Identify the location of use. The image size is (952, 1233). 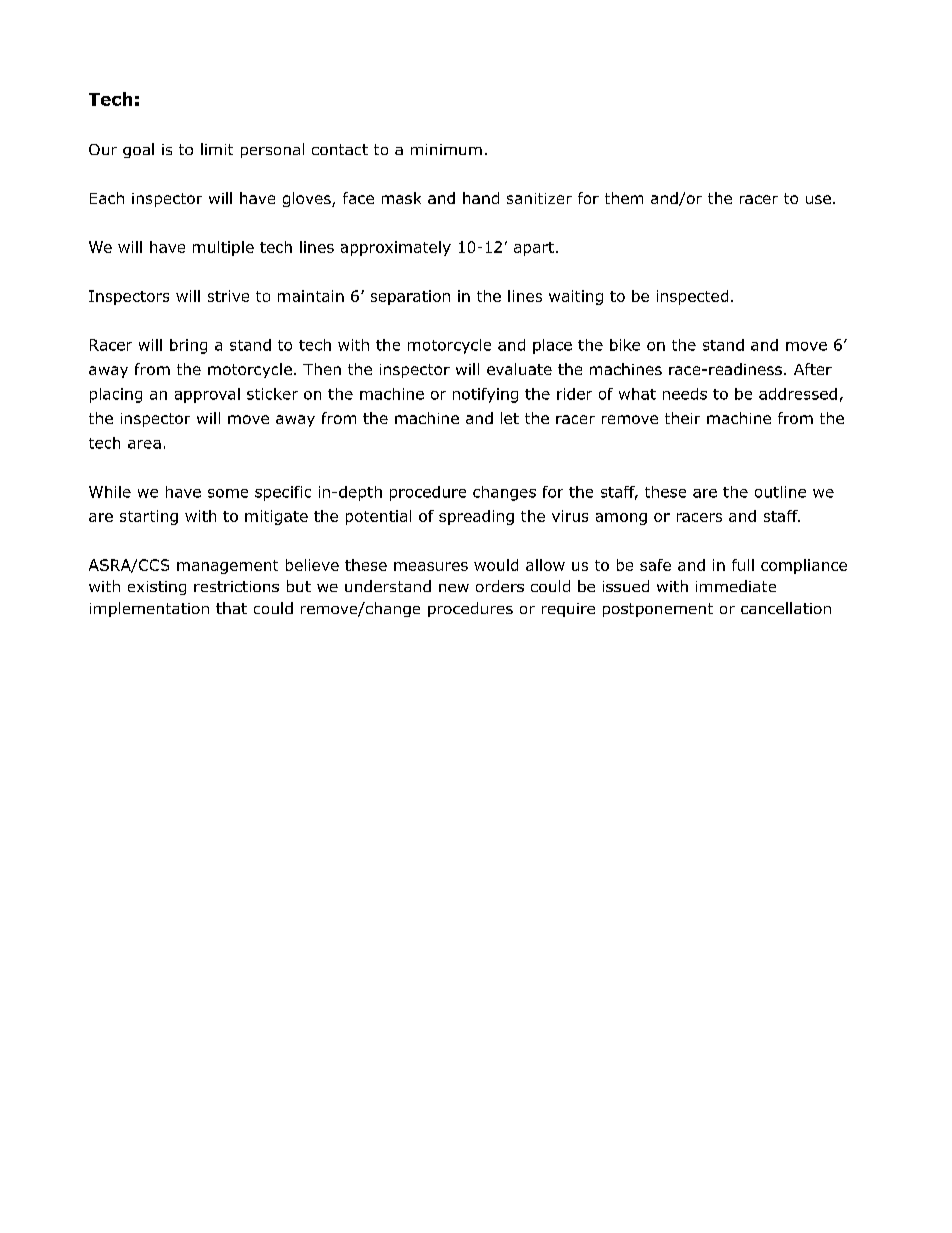
(818, 199).
